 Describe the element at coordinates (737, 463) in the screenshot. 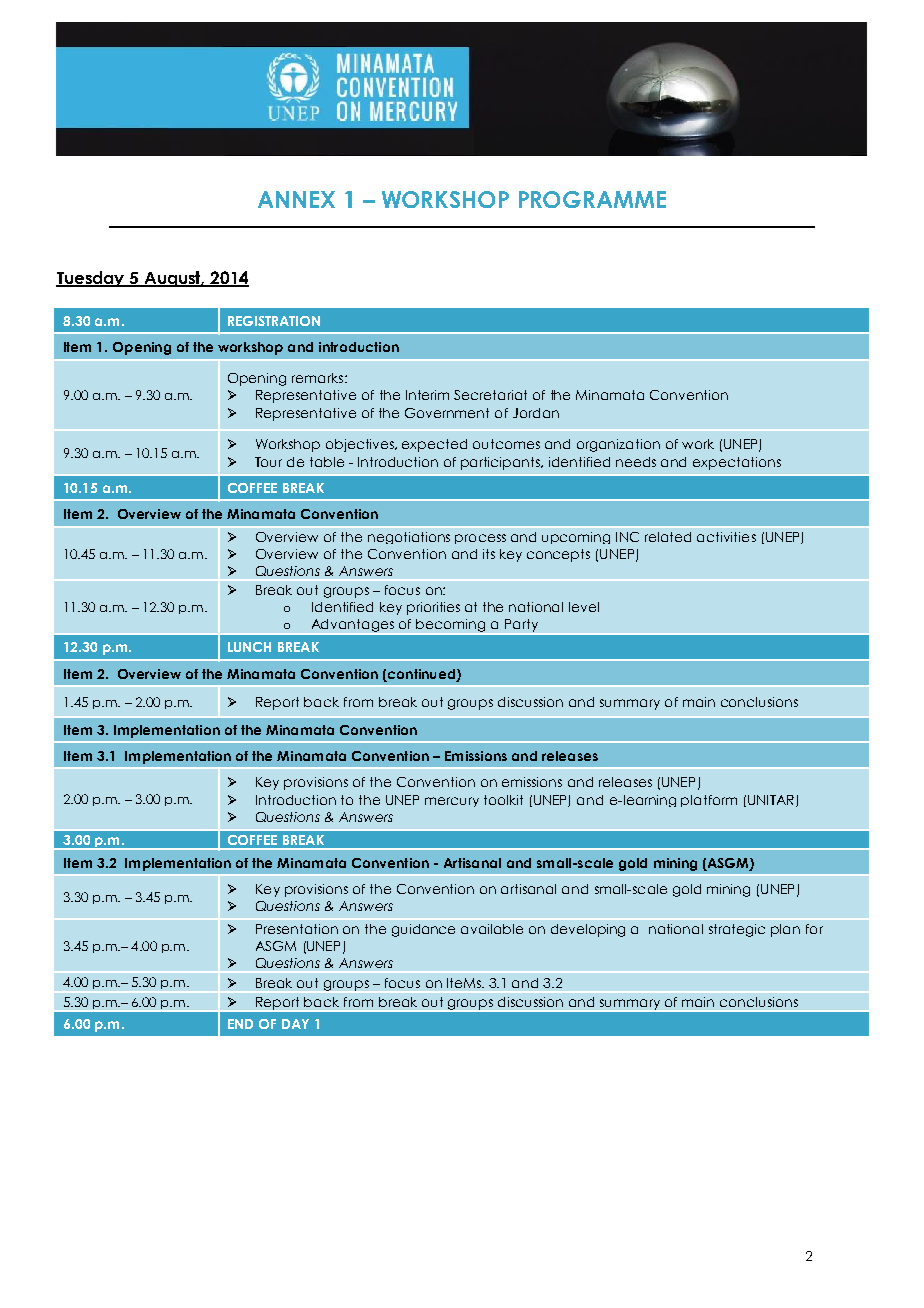

I see `expectations` at that location.
